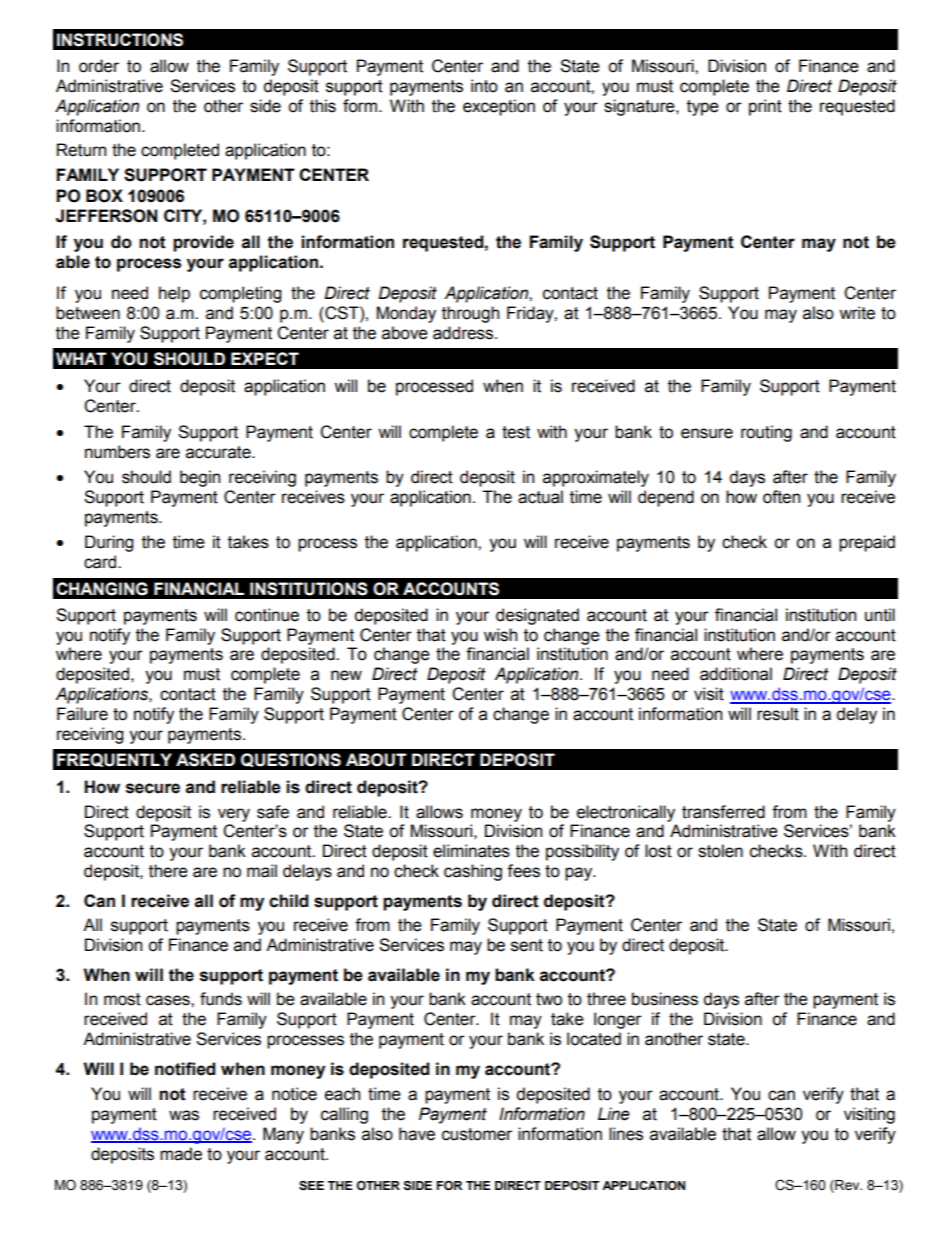 This image has height=1233, width=952. Describe the element at coordinates (880, 615) in the image. I see `until` at that location.
